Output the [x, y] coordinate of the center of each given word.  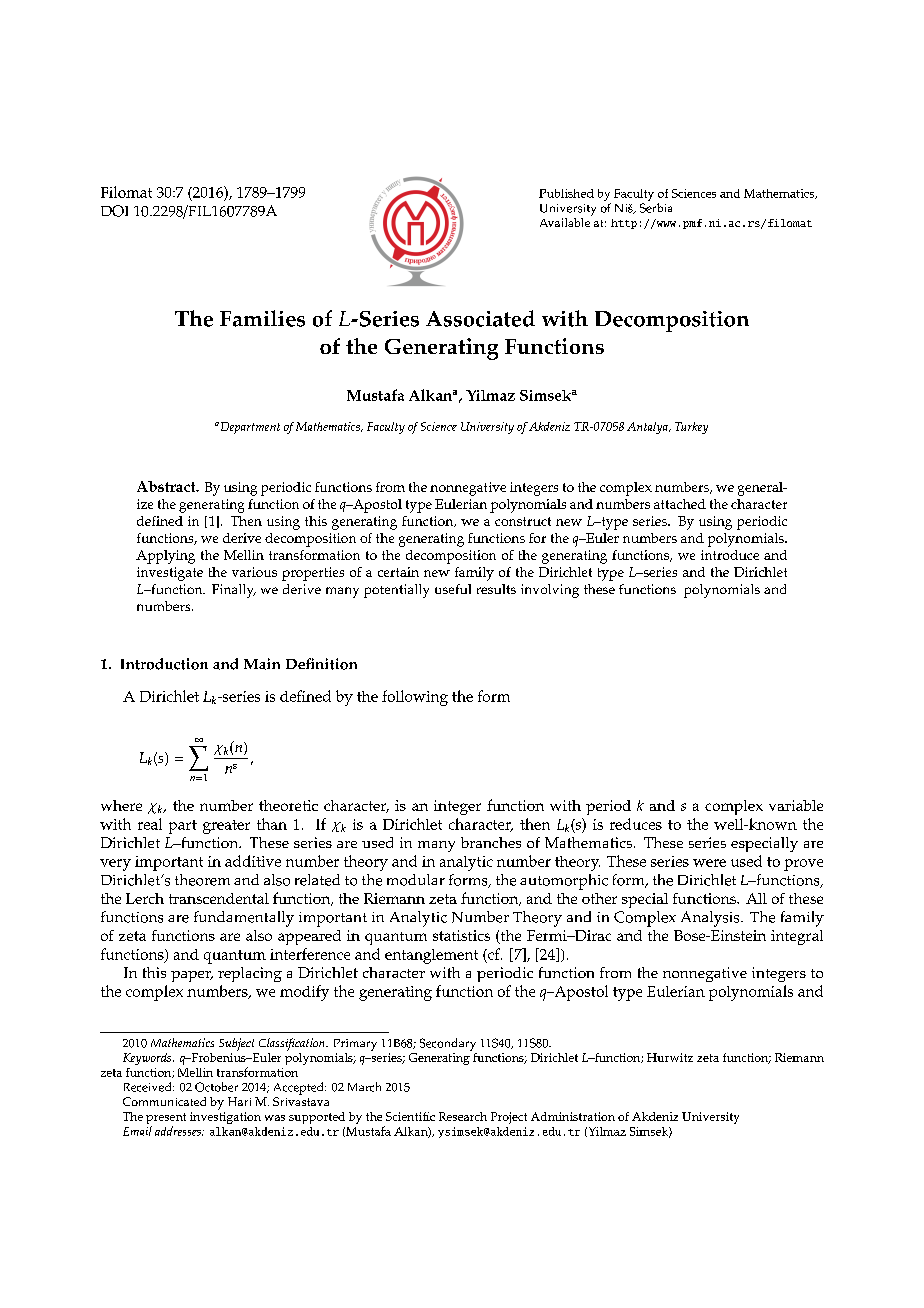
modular [416, 880]
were [709, 863]
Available [565, 222]
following [415, 698]
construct [523, 521]
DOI [114, 211]
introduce [730, 555]
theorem [202, 880]
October [216, 1087]
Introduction [164, 664]
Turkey [691, 428]
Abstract [167, 486]
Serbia [656, 208]
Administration [573, 1116]
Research [463, 1116]
